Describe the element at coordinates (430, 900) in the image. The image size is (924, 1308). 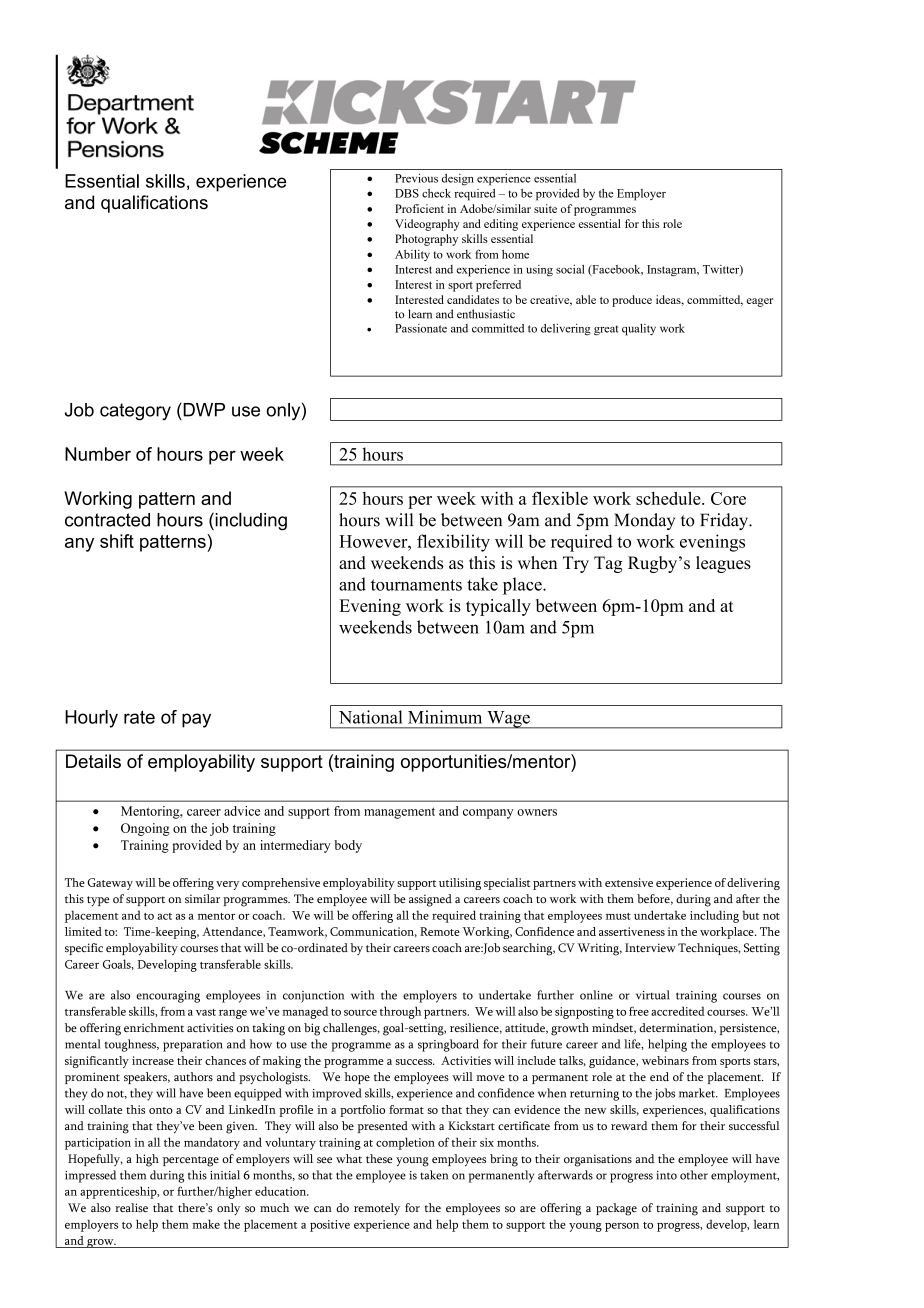
I see `assigned` at that location.
